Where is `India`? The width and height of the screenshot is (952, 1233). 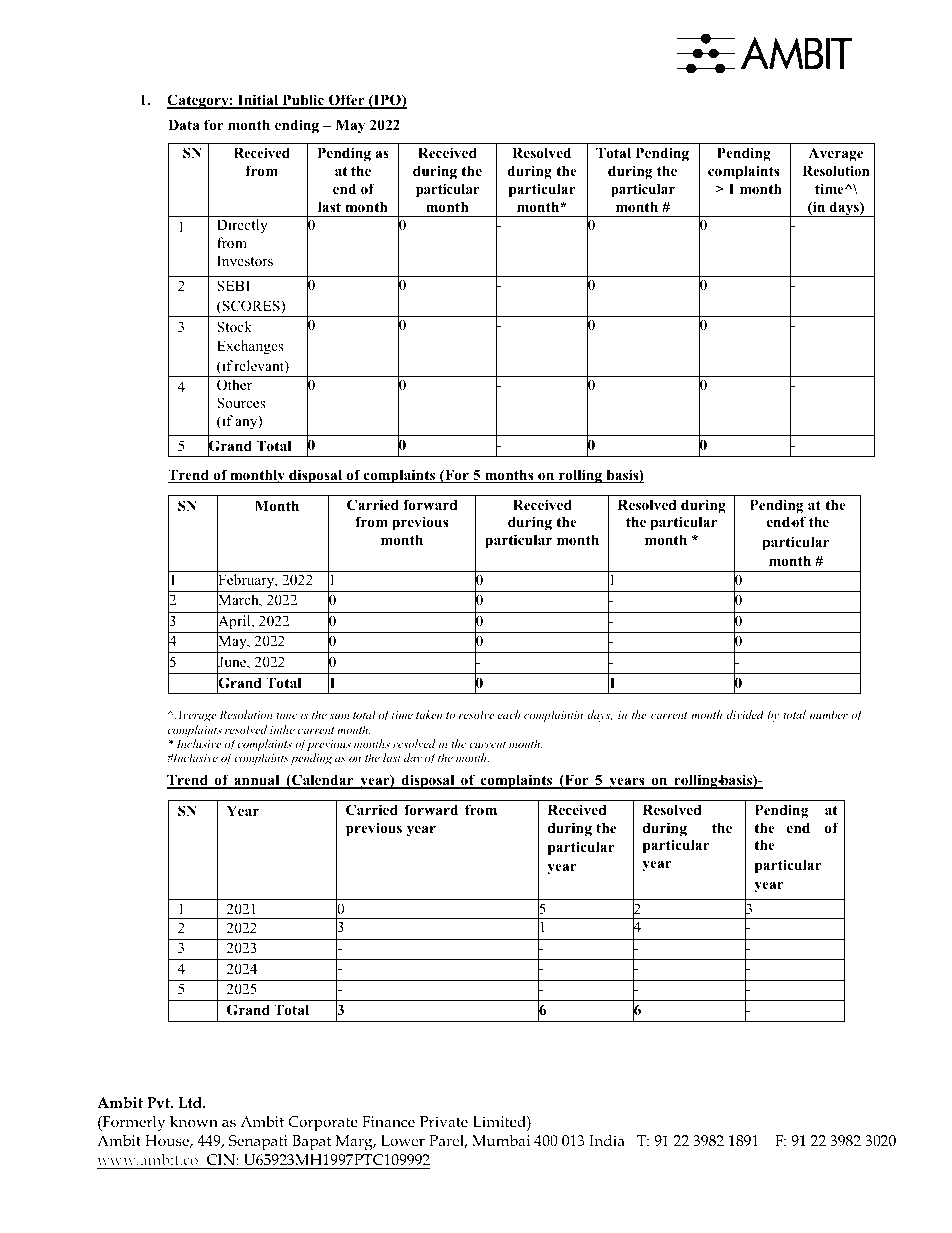 India is located at coordinates (607, 1140).
